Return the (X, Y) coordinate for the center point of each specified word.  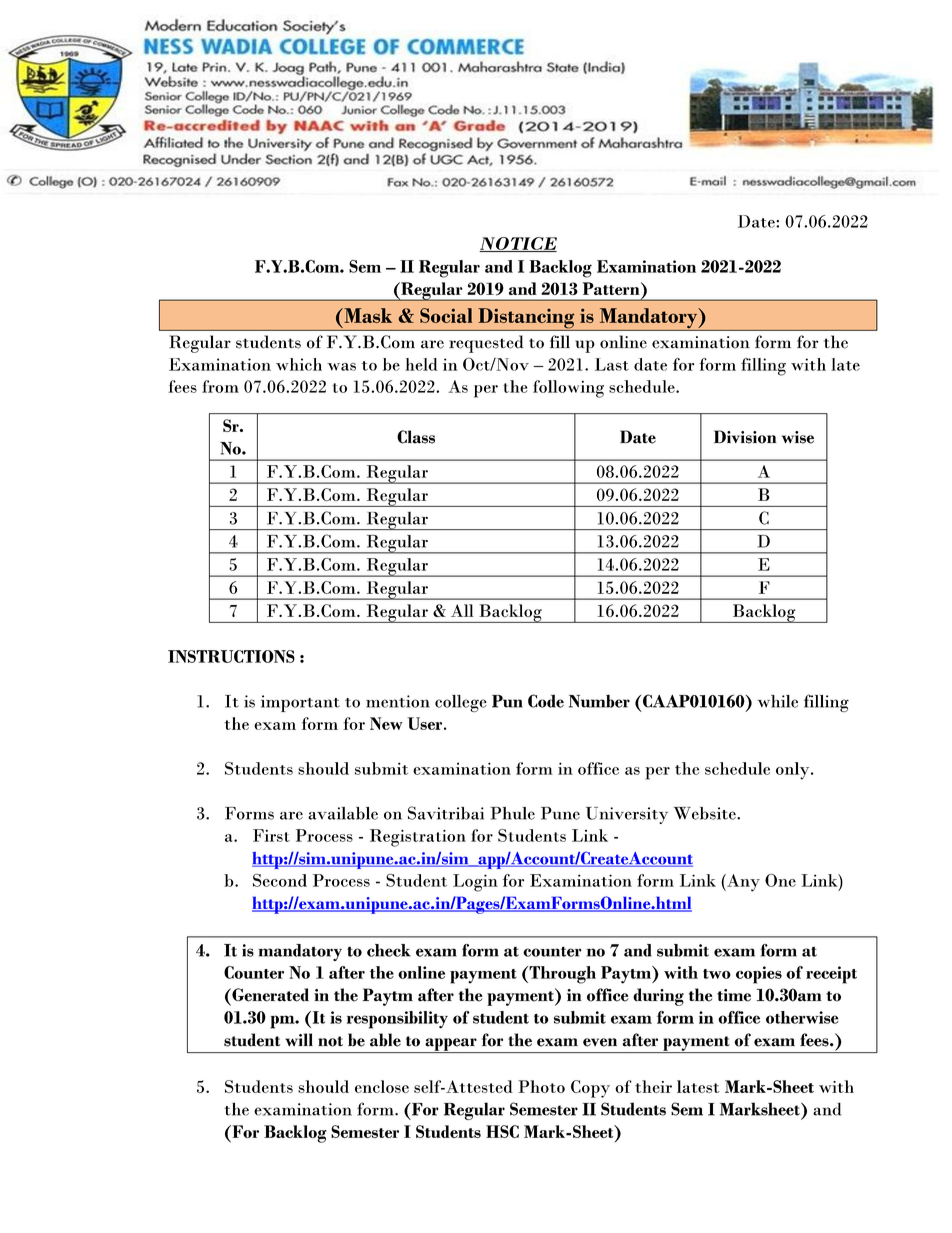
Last (612, 364)
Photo (541, 1086)
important (300, 703)
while (777, 701)
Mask (367, 315)
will (299, 1039)
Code (546, 701)
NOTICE (518, 244)
